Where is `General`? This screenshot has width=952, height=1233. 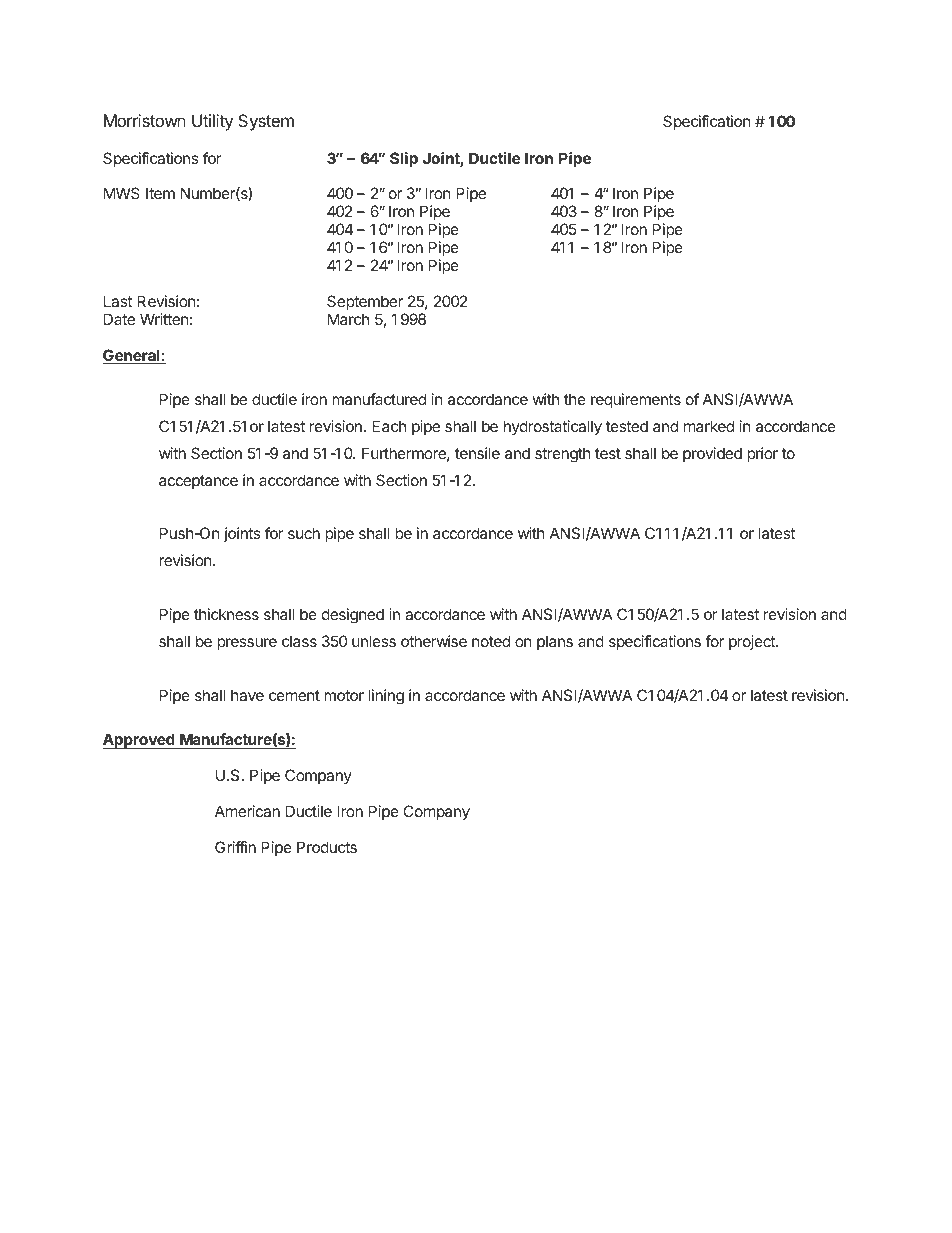
General is located at coordinates (132, 356).
